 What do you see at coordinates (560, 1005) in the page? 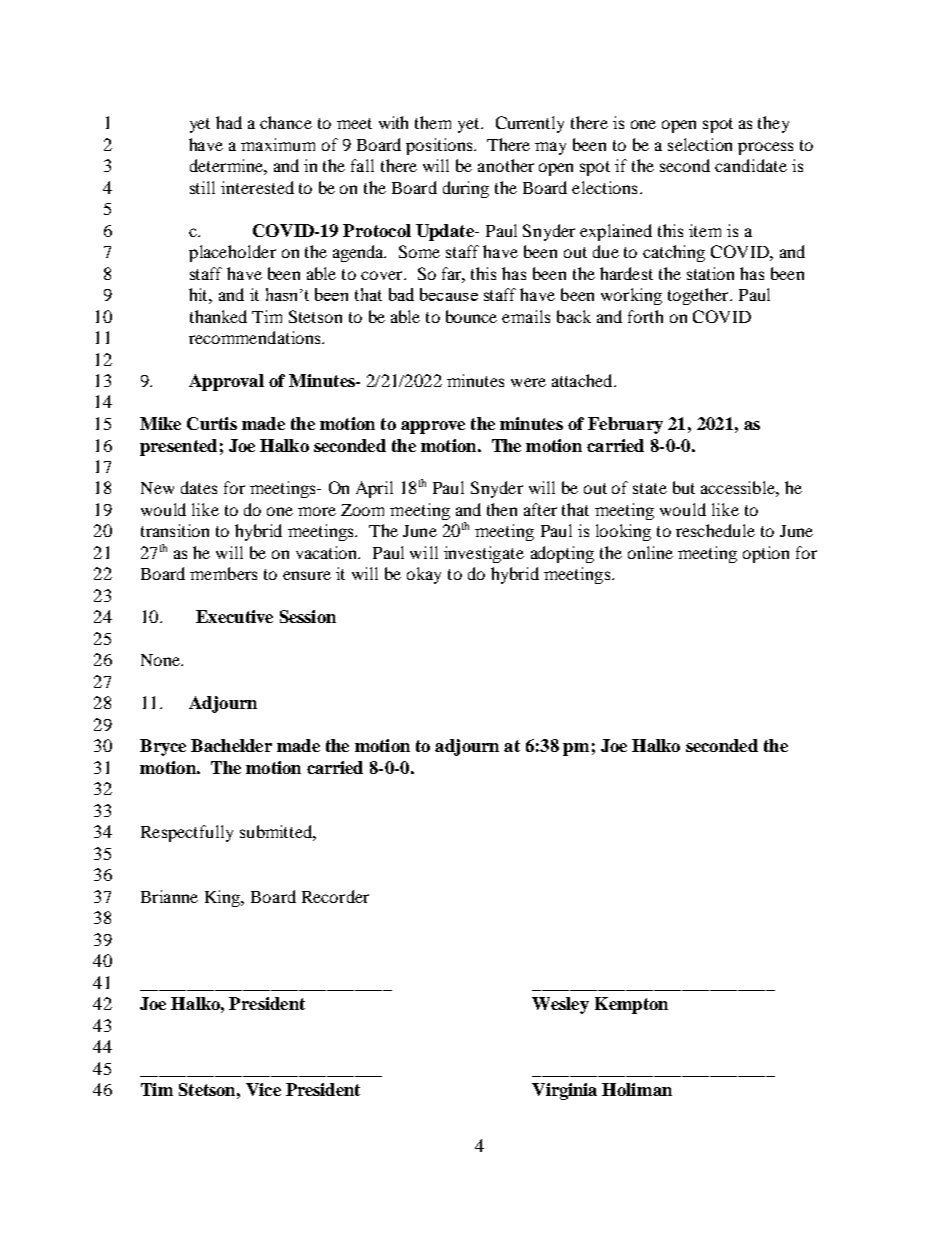
I see `Wesley` at bounding box center [560, 1005].
